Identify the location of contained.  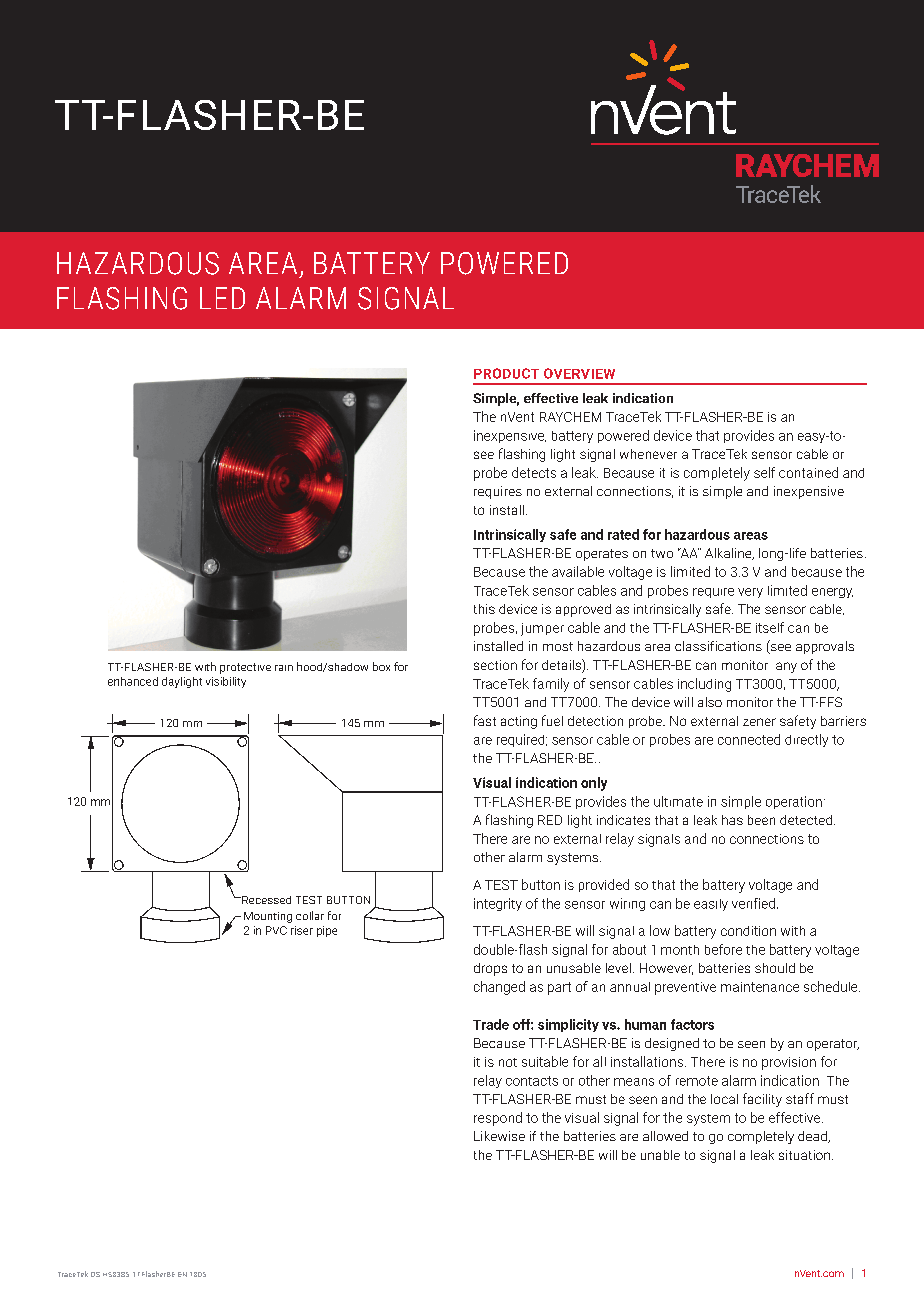
(808, 472).
